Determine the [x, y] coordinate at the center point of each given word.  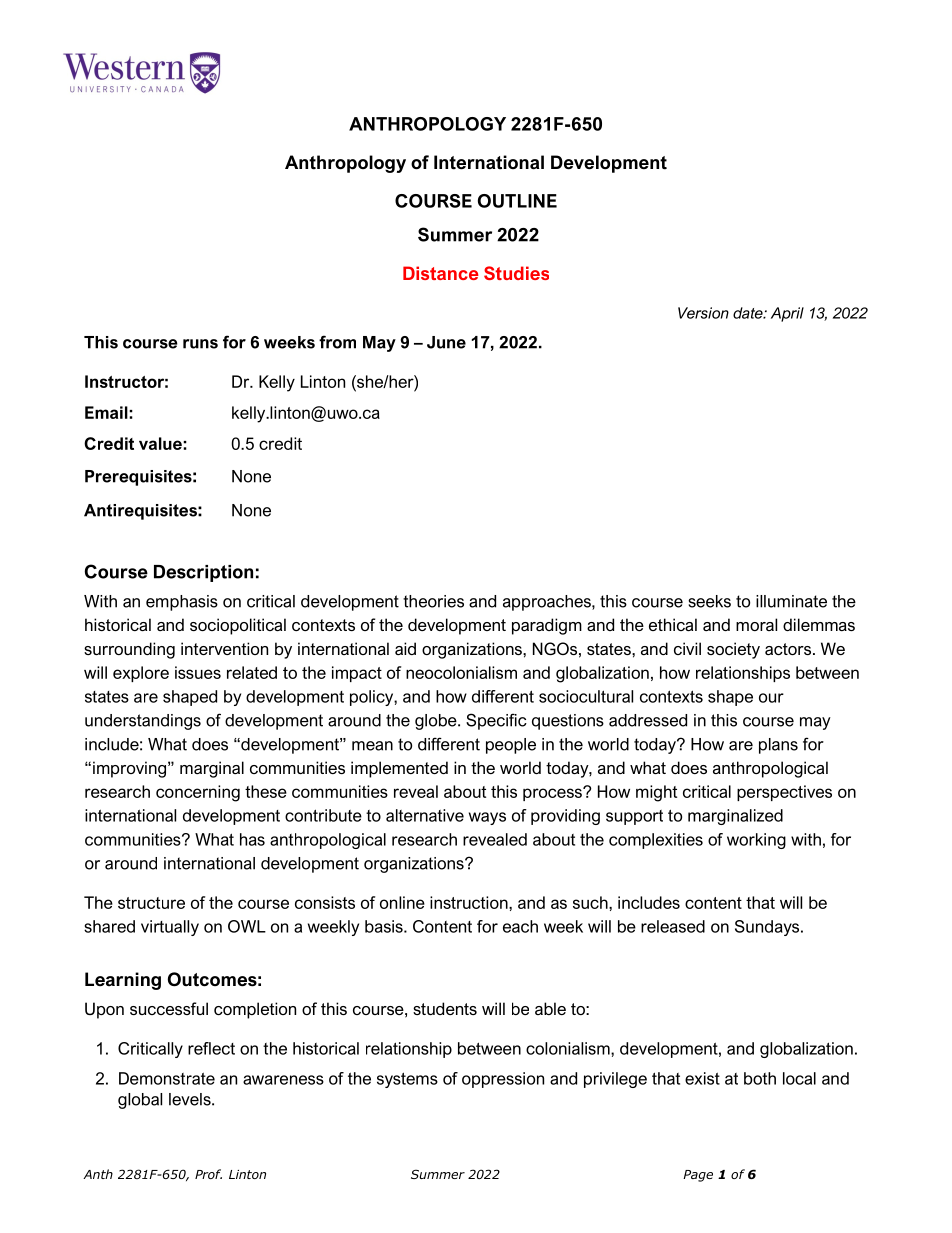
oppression [503, 1080]
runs [200, 344]
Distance [441, 273]
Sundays [768, 928]
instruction [470, 902]
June [446, 342]
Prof [208, 1174]
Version [703, 313]
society [733, 650]
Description [203, 573]
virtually [170, 928]
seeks [709, 601]
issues [198, 672]
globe [437, 722]
